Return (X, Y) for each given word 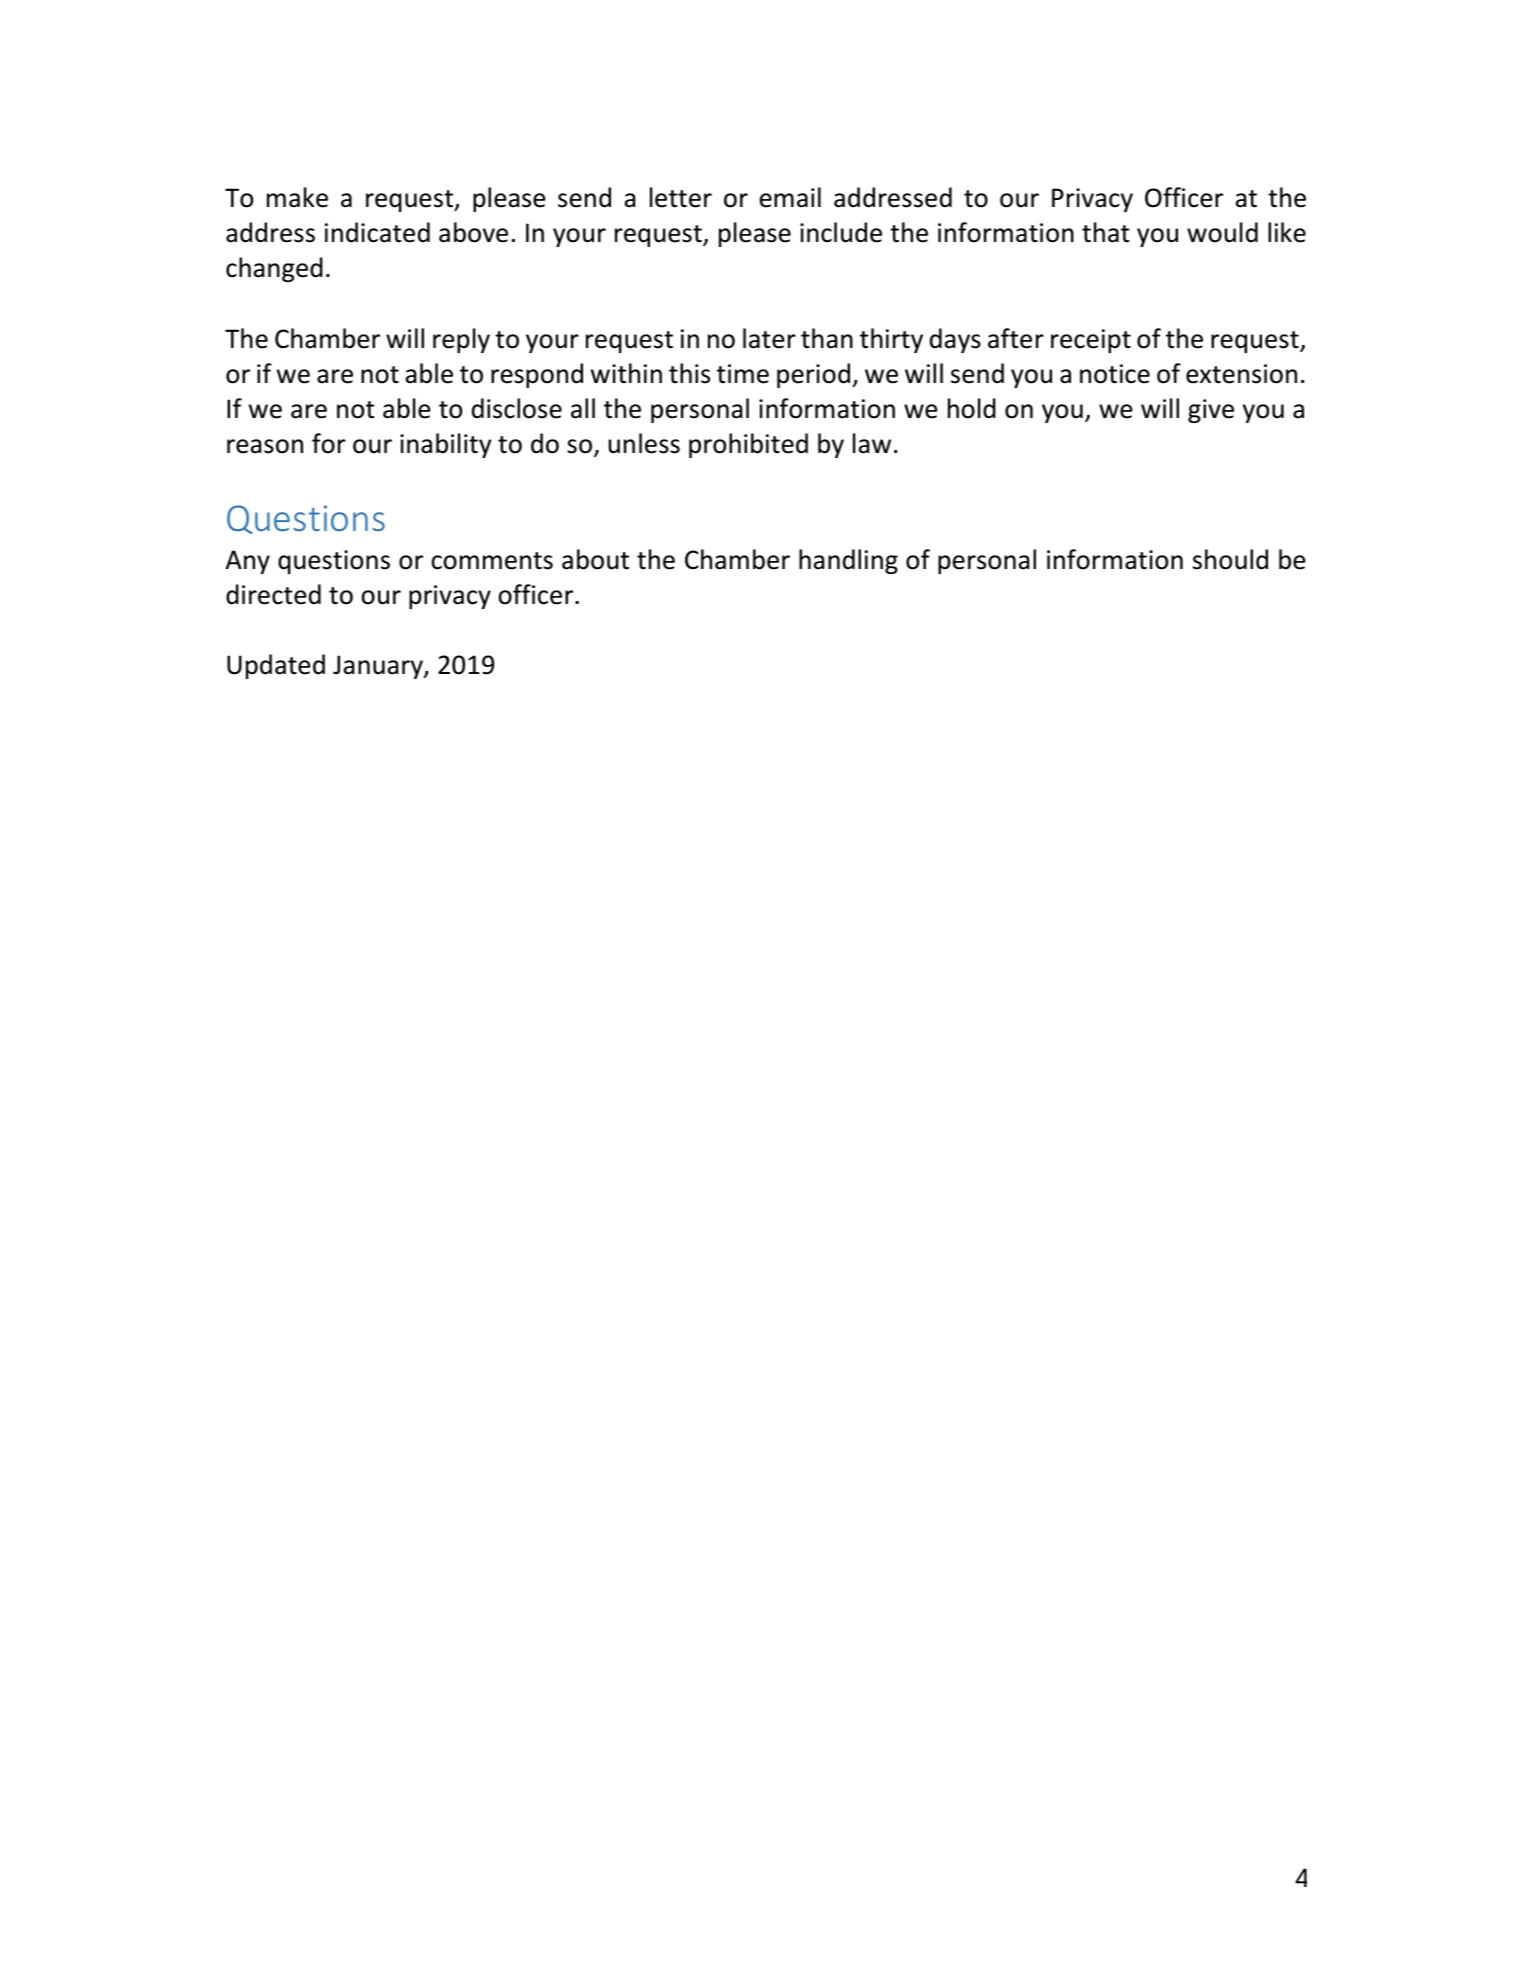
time (743, 374)
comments (492, 561)
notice (1115, 374)
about (595, 559)
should (1230, 559)
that (1106, 232)
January (379, 667)
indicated (377, 232)
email (790, 197)
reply (461, 340)
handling (848, 561)
